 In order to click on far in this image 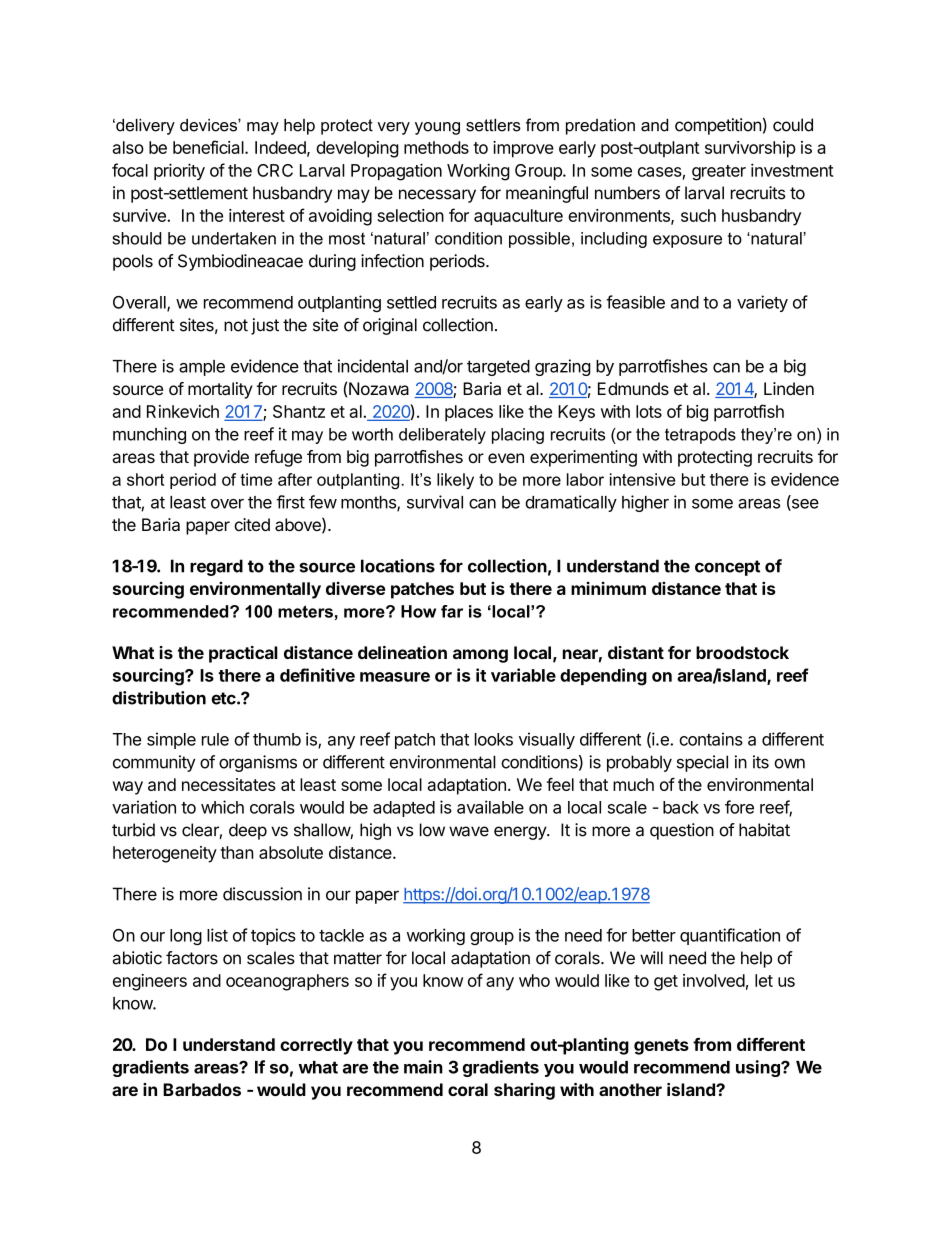, I will do `click(452, 611)`.
